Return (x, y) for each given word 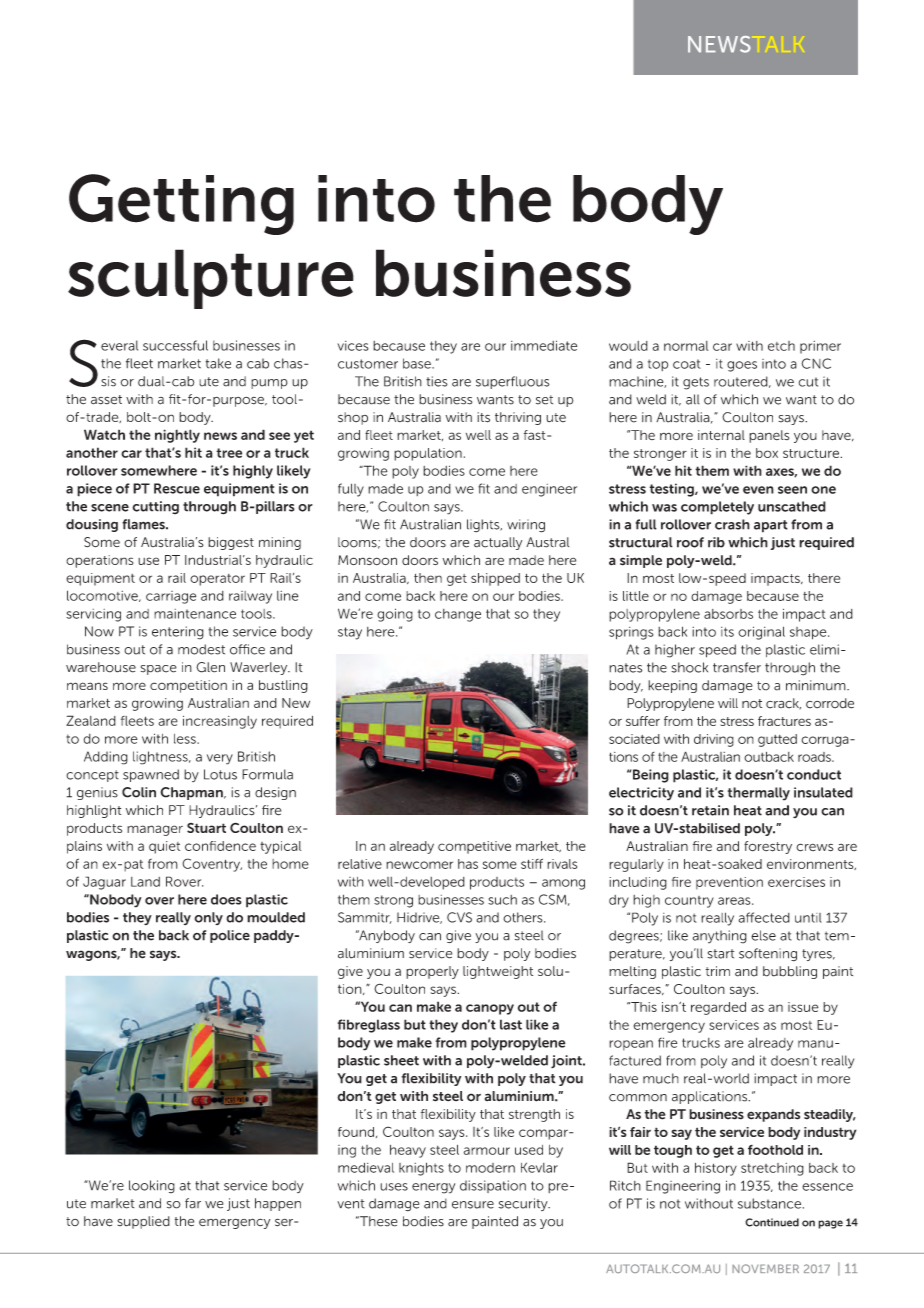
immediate (544, 345)
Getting (181, 204)
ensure (473, 1205)
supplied (143, 1222)
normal (686, 346)
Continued (772, 1222)
